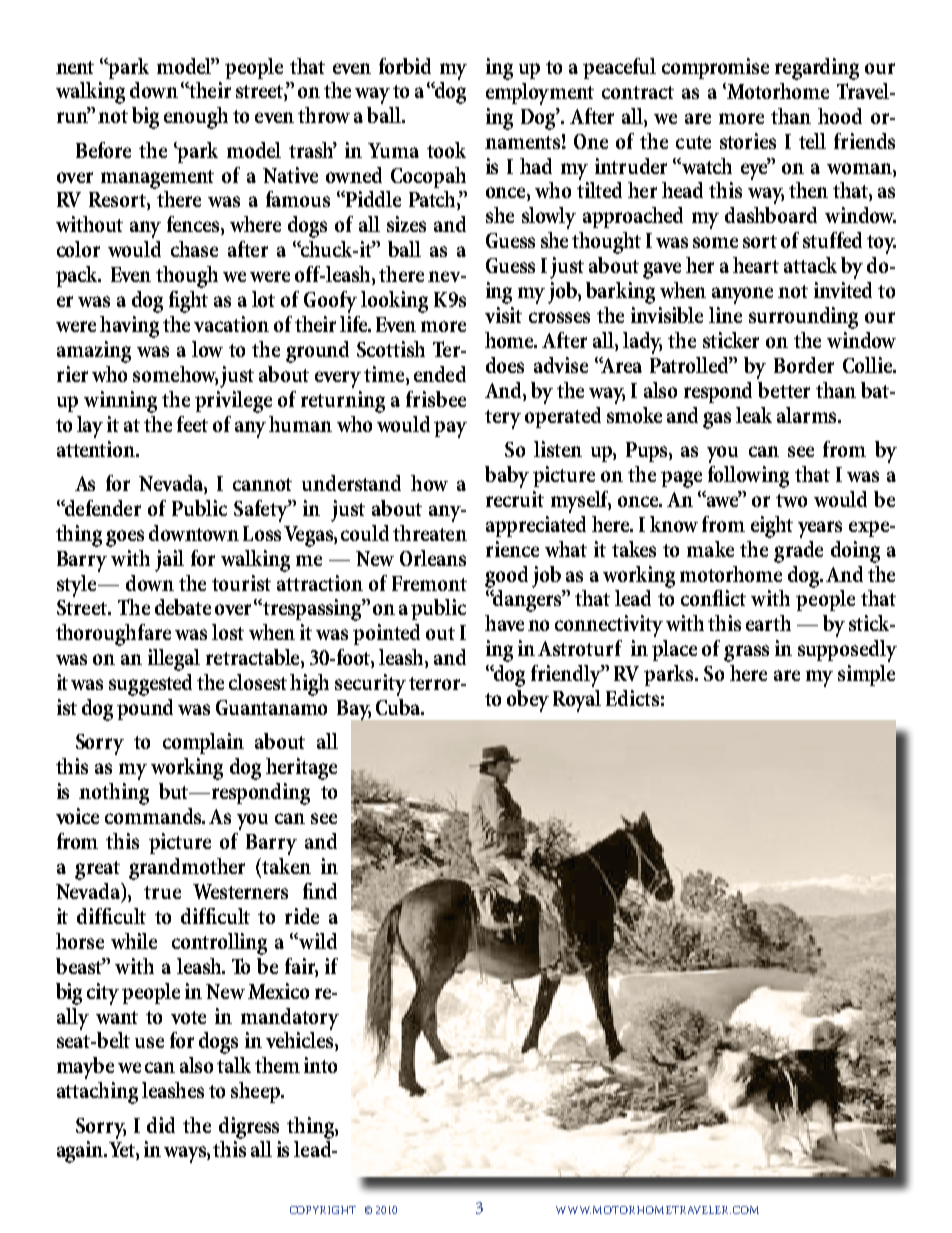 Image resolution: width=952 pixels, height=1233 pixels. I want to click on copyright, so click(323, 1210).
